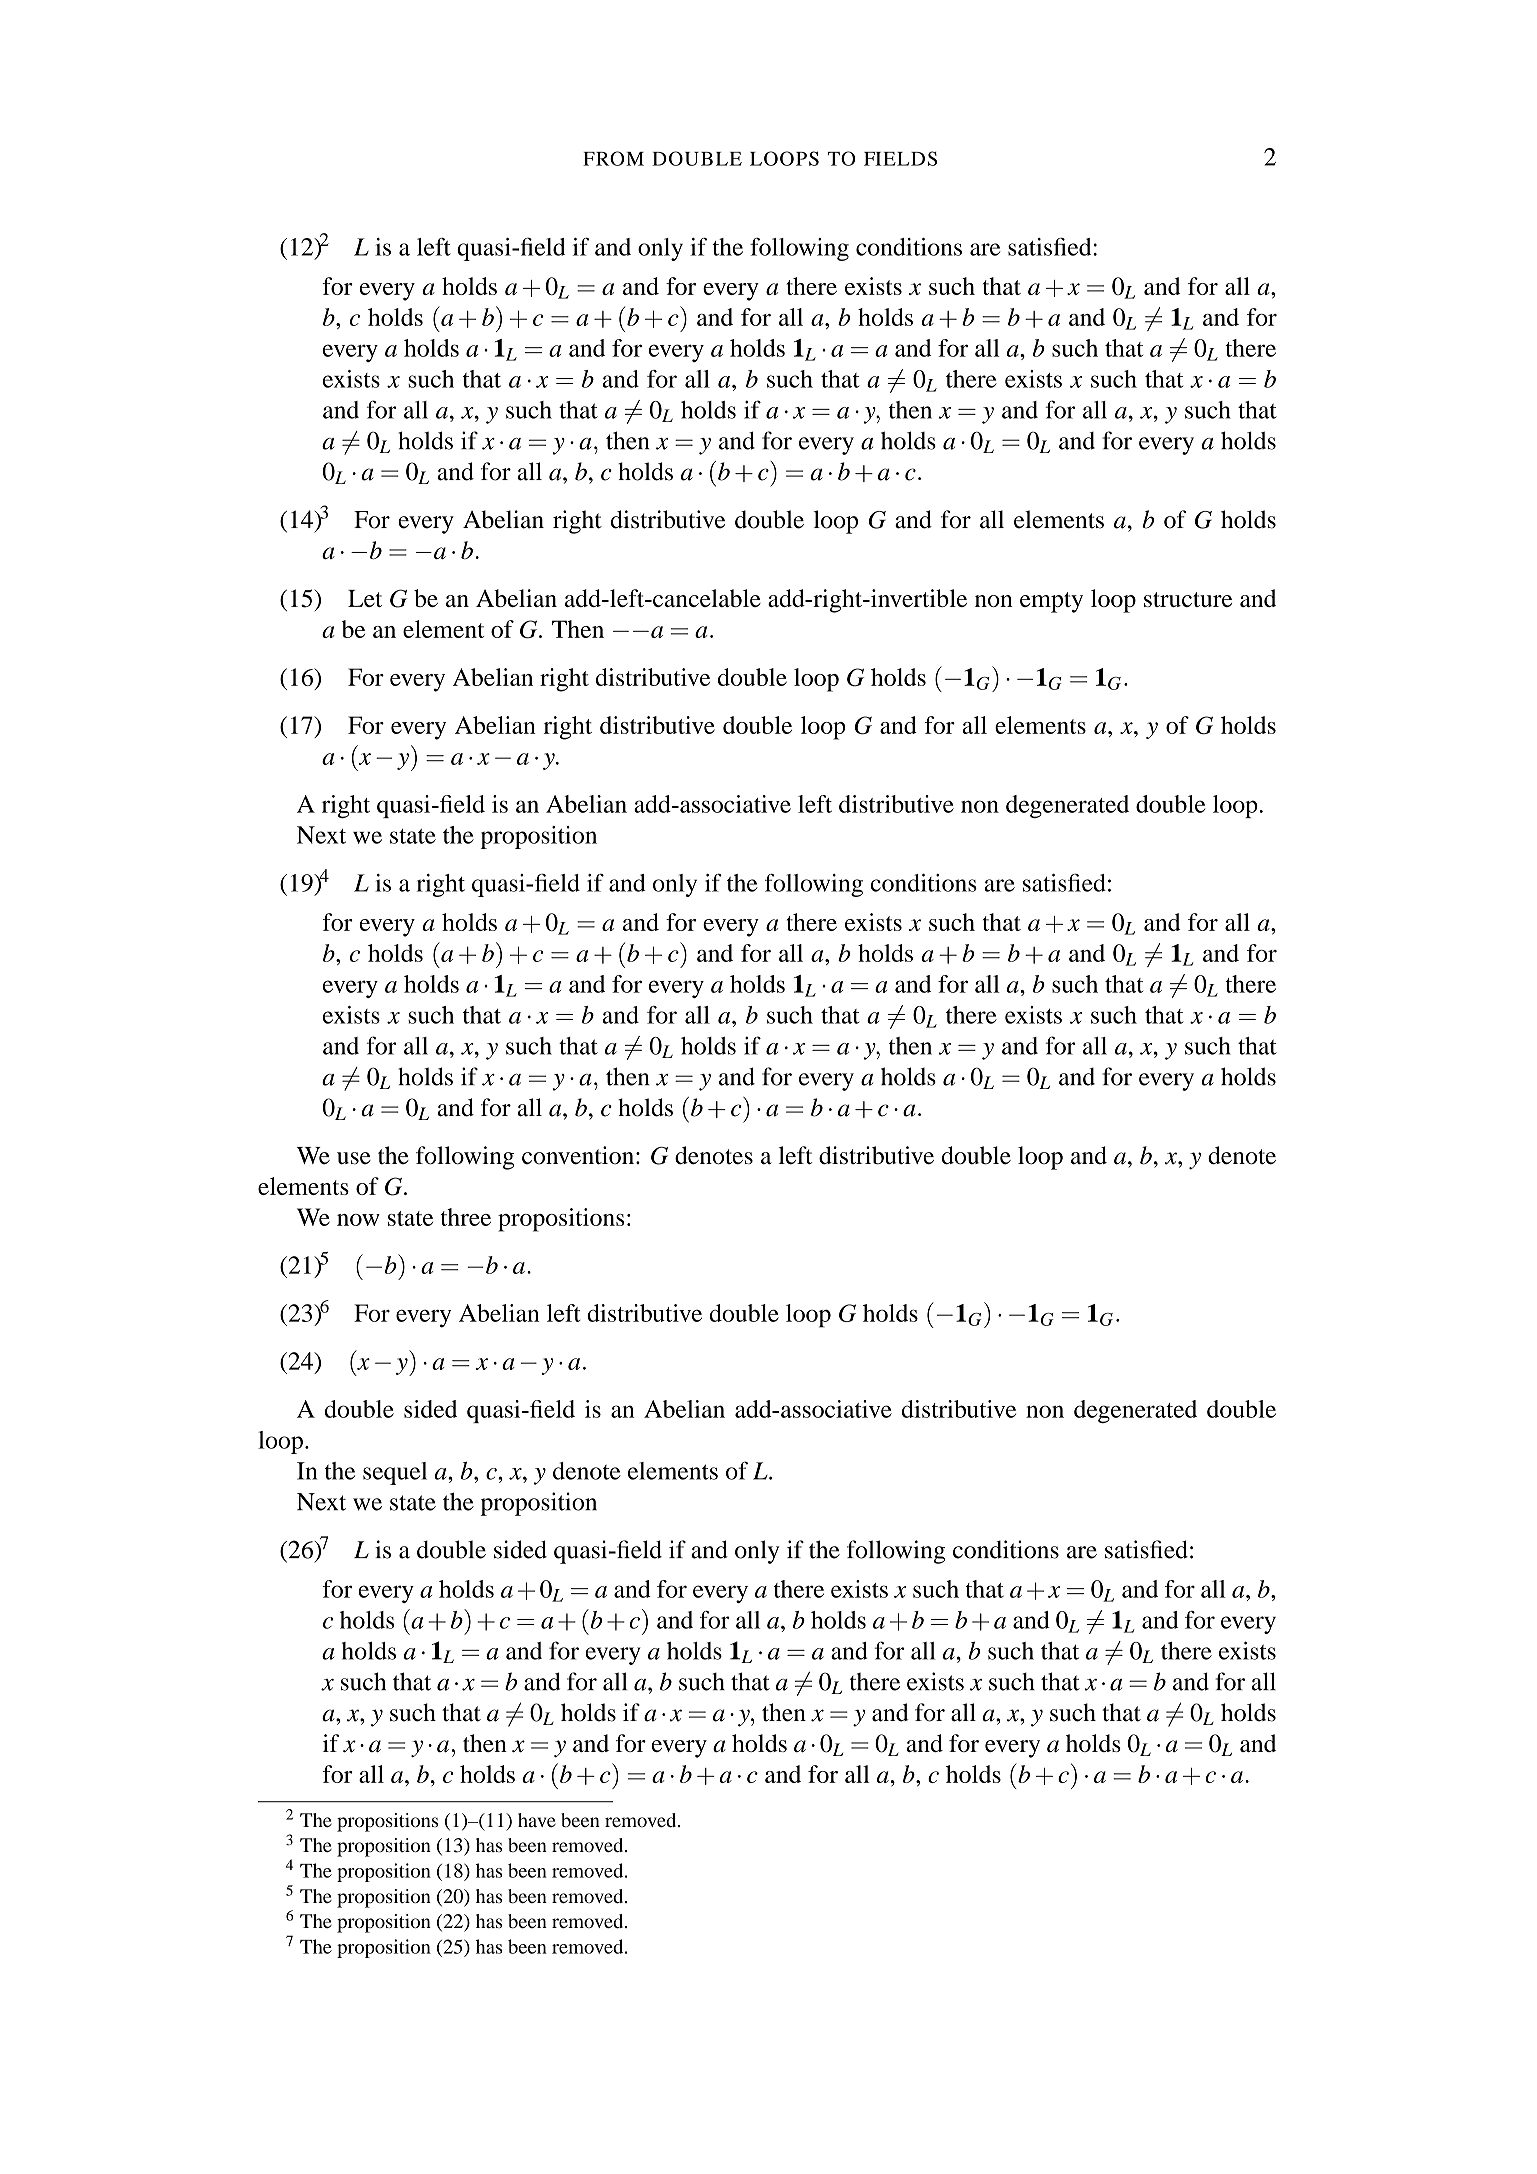 Image resolution: width=1537 pixels, height=2174 pixels. I want to click on have, so click(537, 1820).
